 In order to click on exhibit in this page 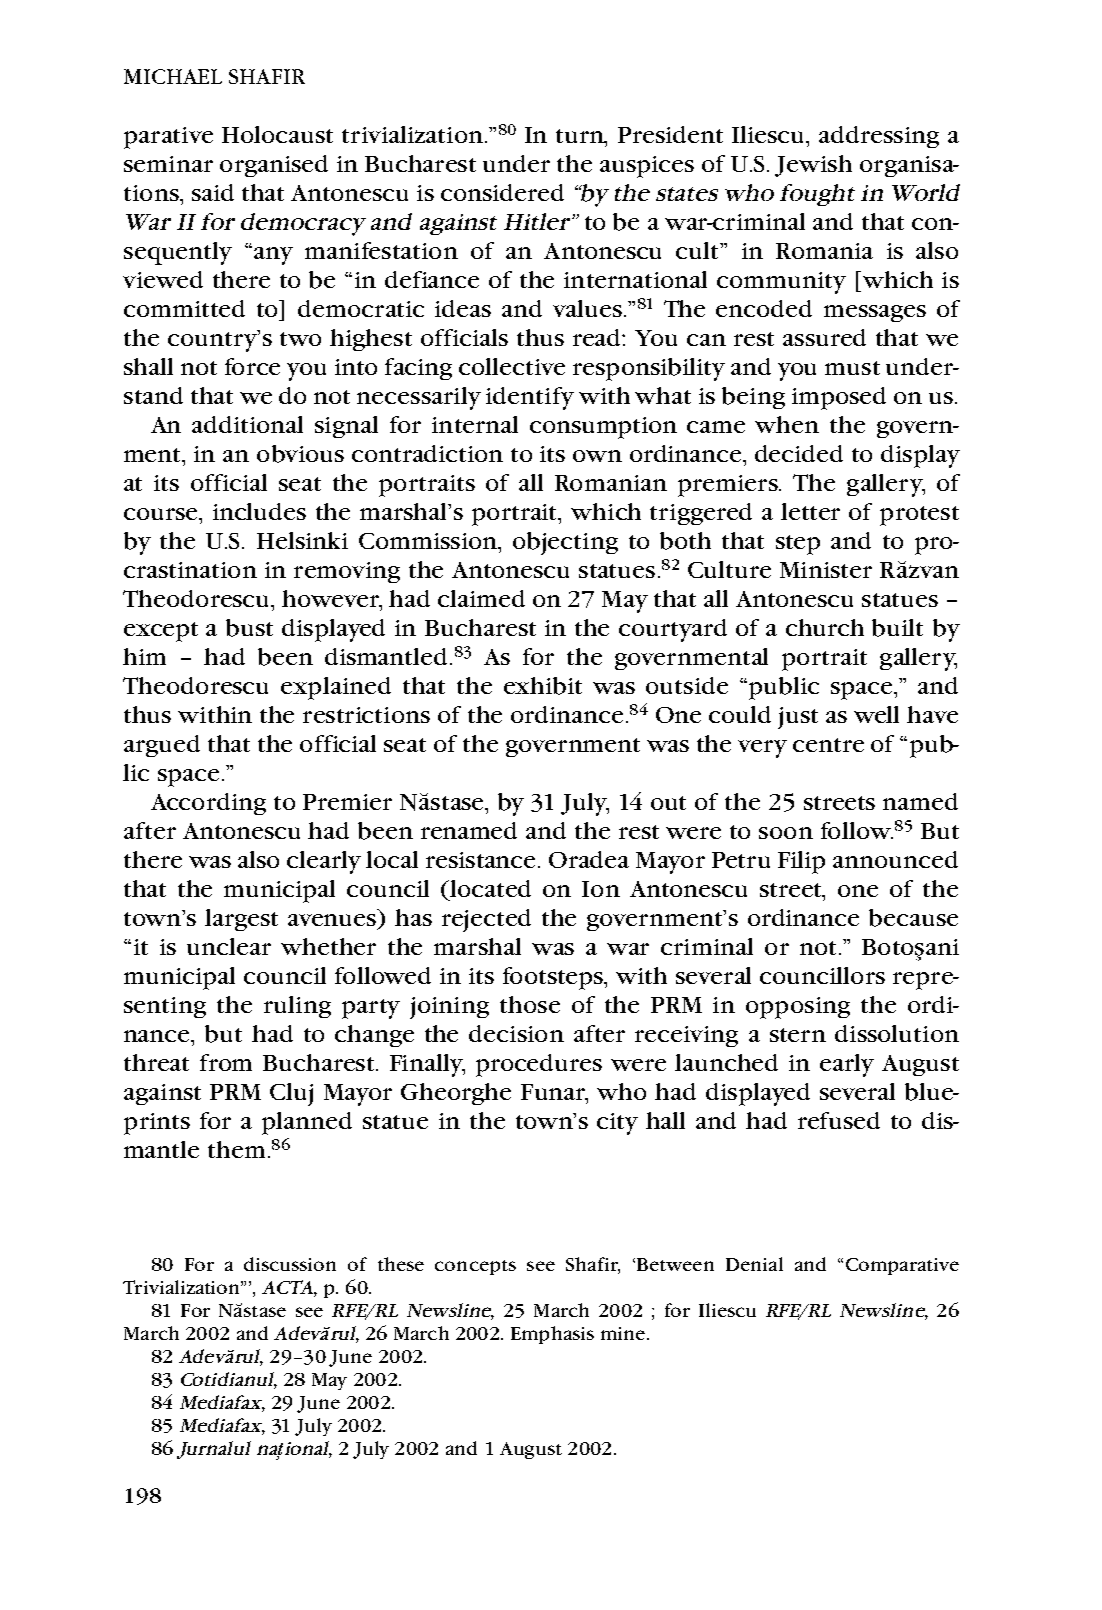, I will do `click(543, 686)`.
